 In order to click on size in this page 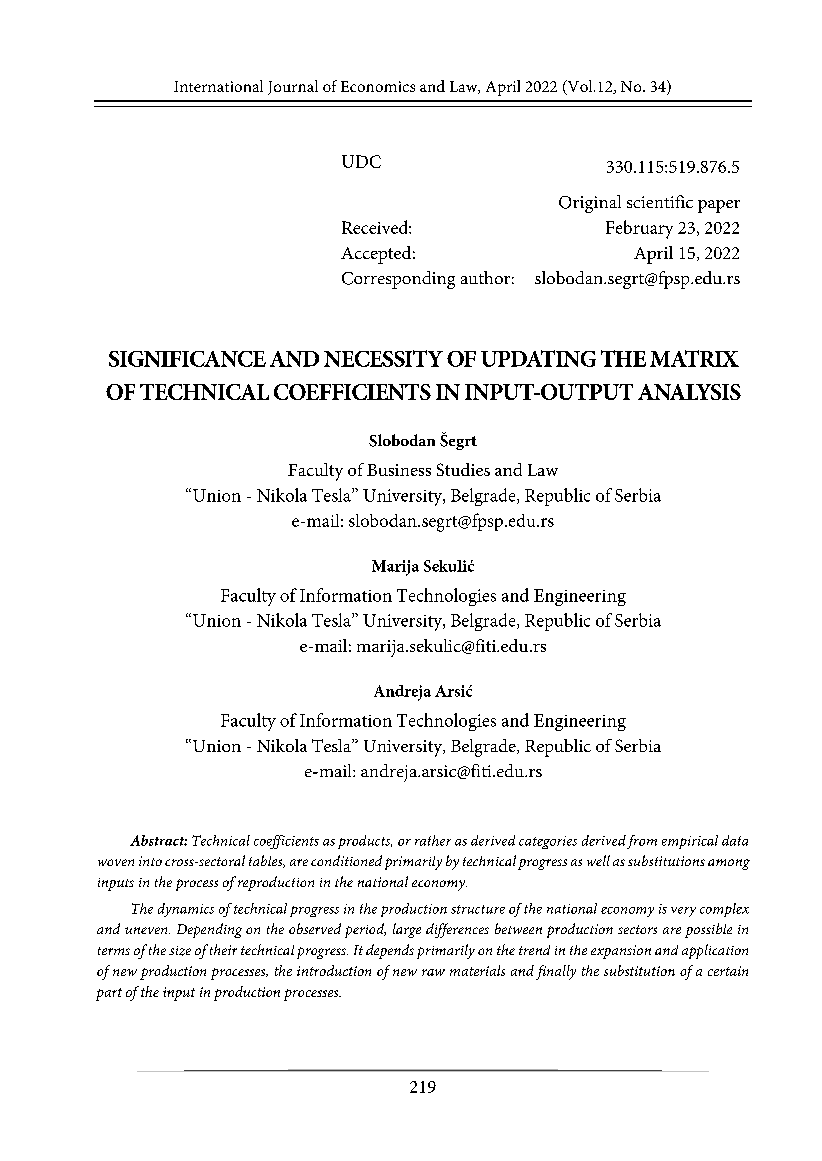, I will do `click(180, 951)`.
